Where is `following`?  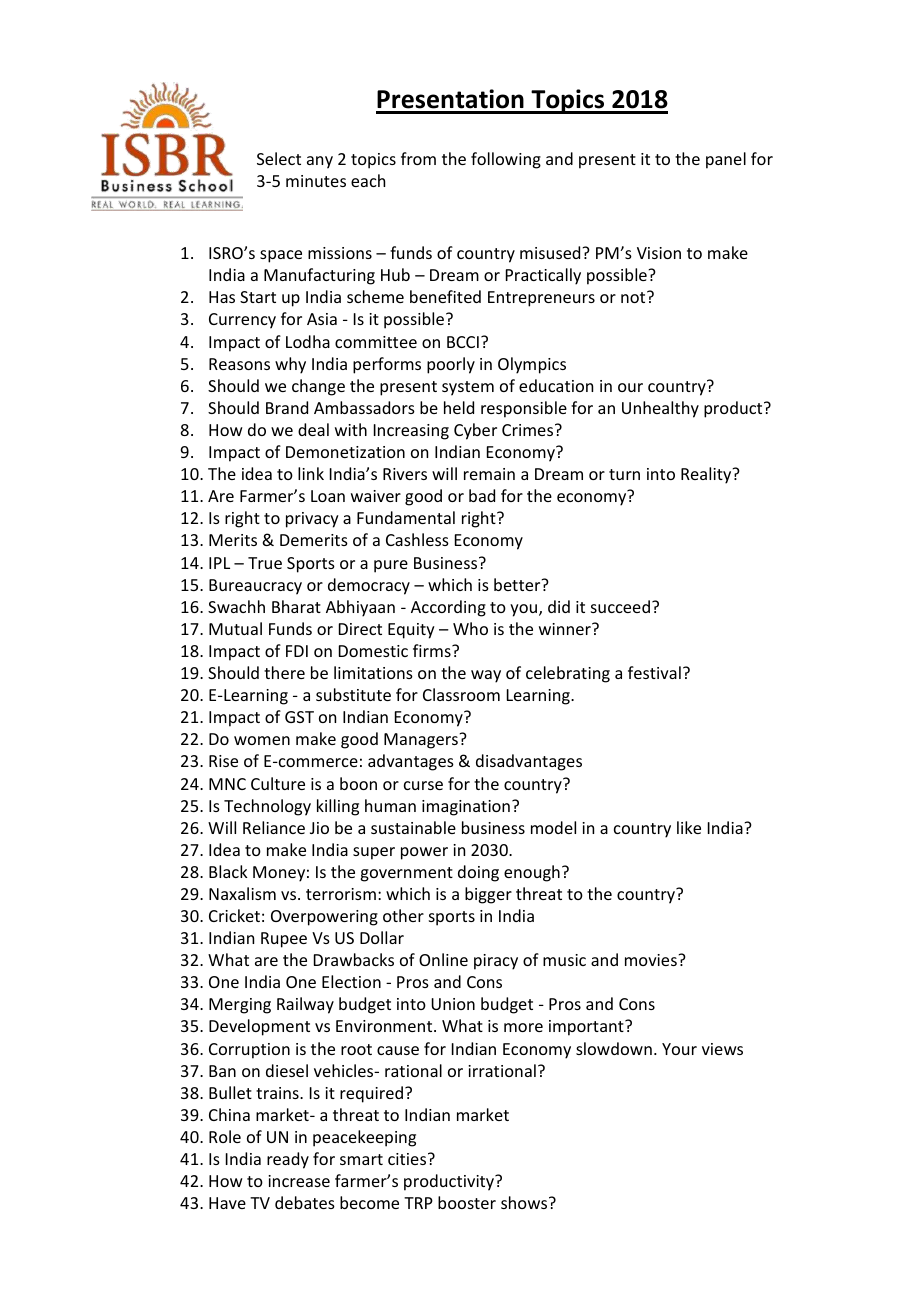
following is located at coordinates (506, 160).
